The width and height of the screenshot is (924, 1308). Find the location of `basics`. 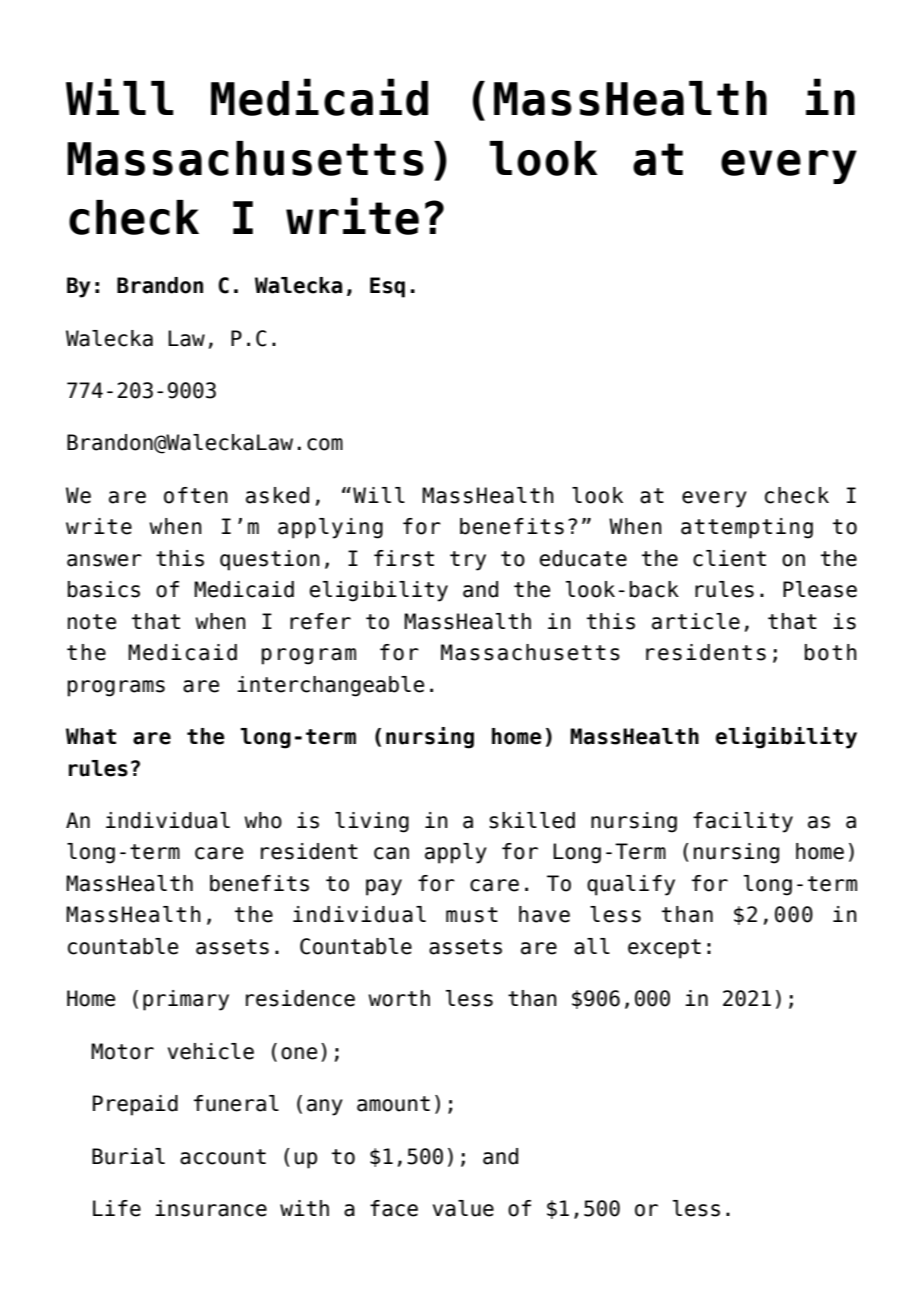

basics is located at coordinates (104, 589).
